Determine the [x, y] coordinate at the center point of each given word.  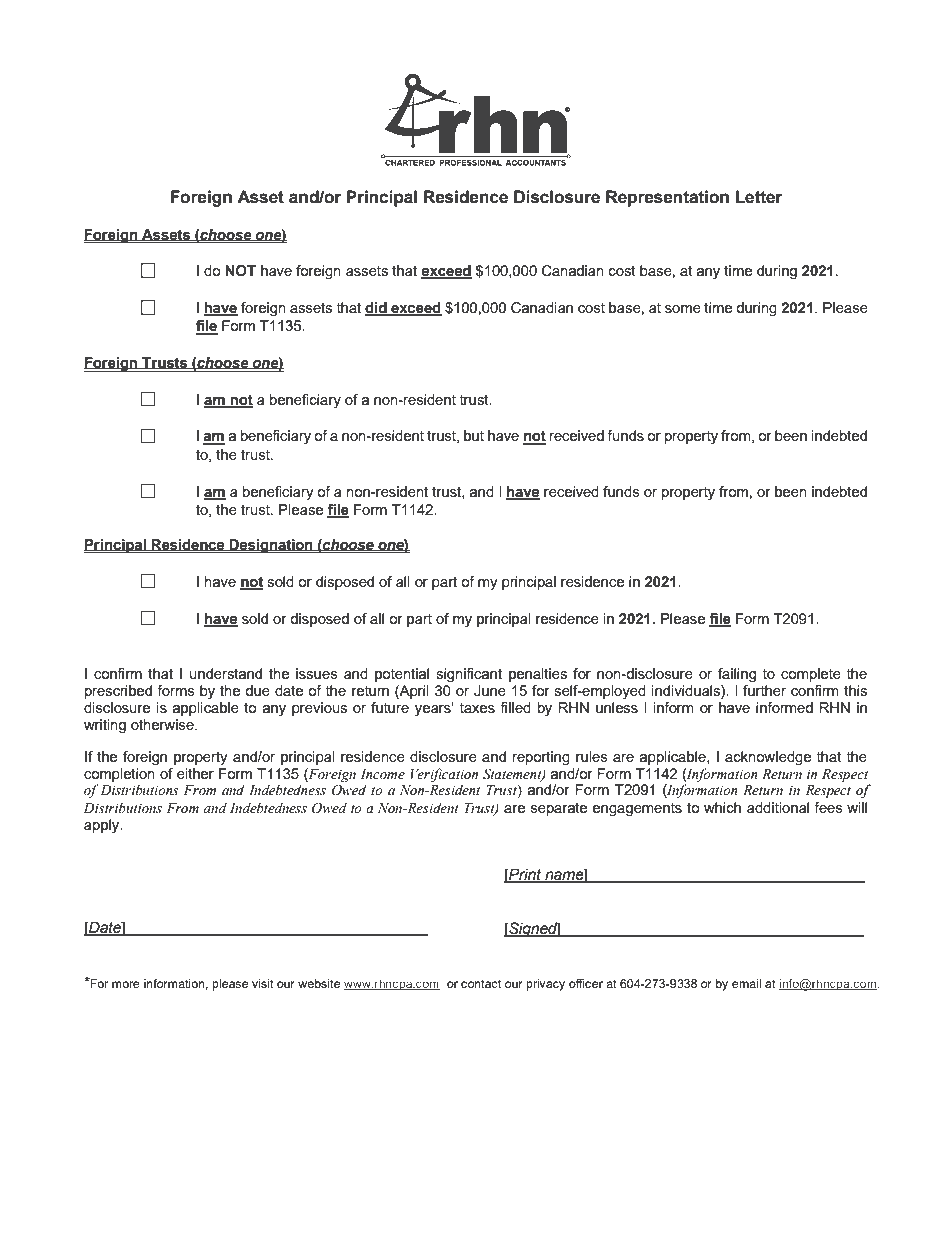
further [764, 689]
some [683, 309]
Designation [271, 546]
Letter [759, 197]
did [377, 309]
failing [737, 675]
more [126, 984]
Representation [667, 198]
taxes [477, 708]
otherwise [163, 724]
